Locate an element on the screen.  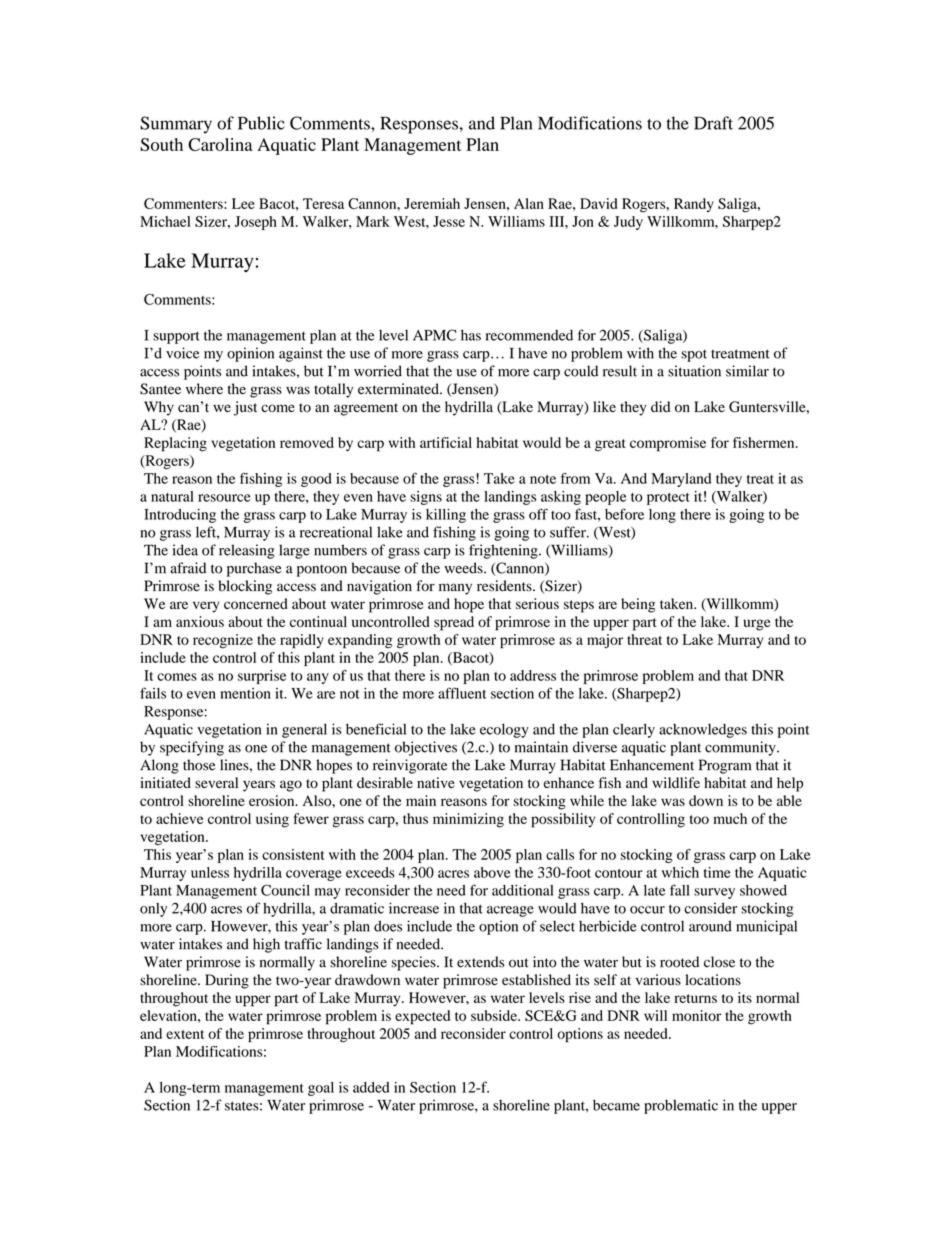
very is located at coordinates (206, 607).
